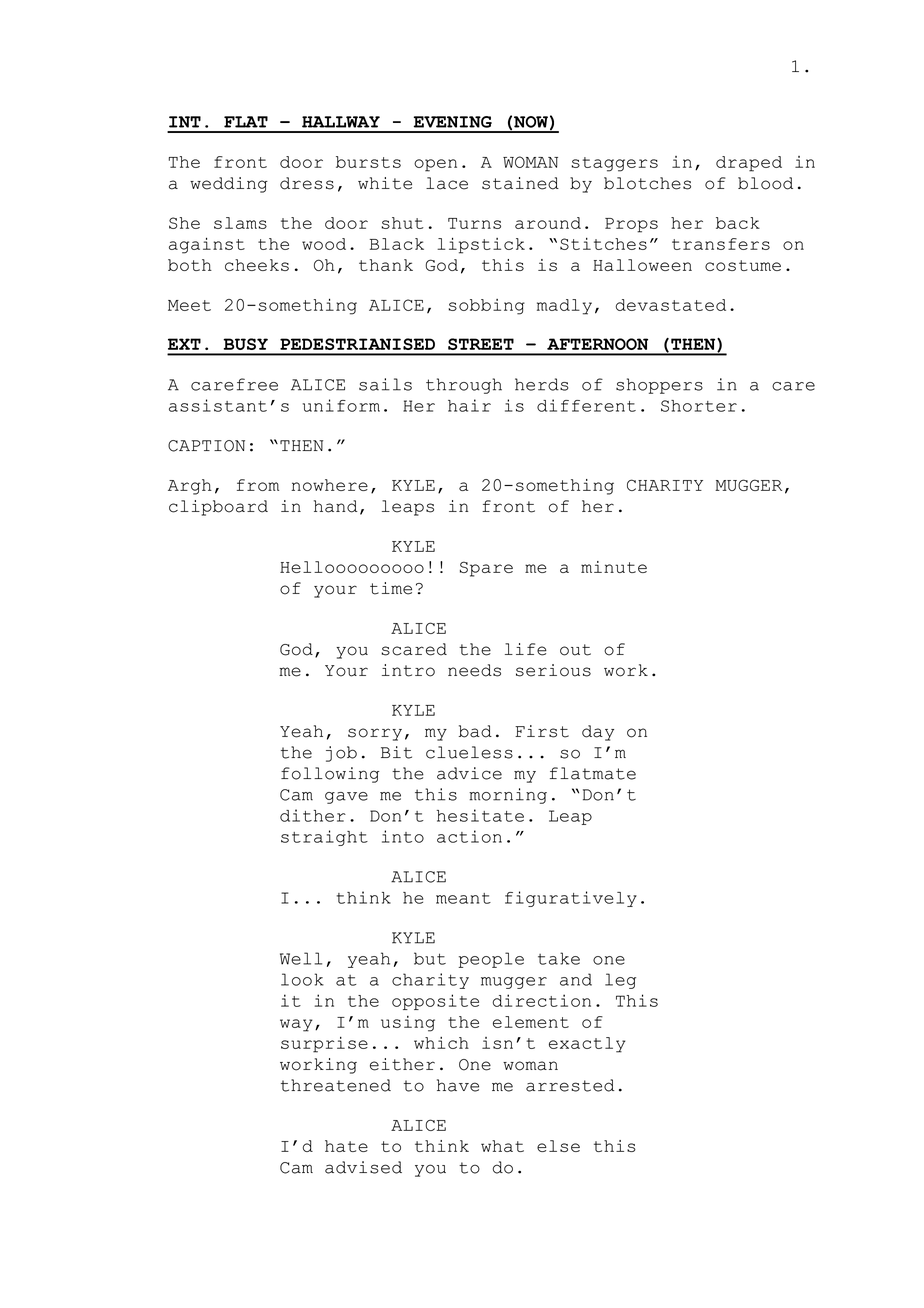 This screenshot has height=1308, width=924. What do you see at coordinates (346, 1146) in the screenshot?
I see `hate` at bounding box center [346, 1146].
